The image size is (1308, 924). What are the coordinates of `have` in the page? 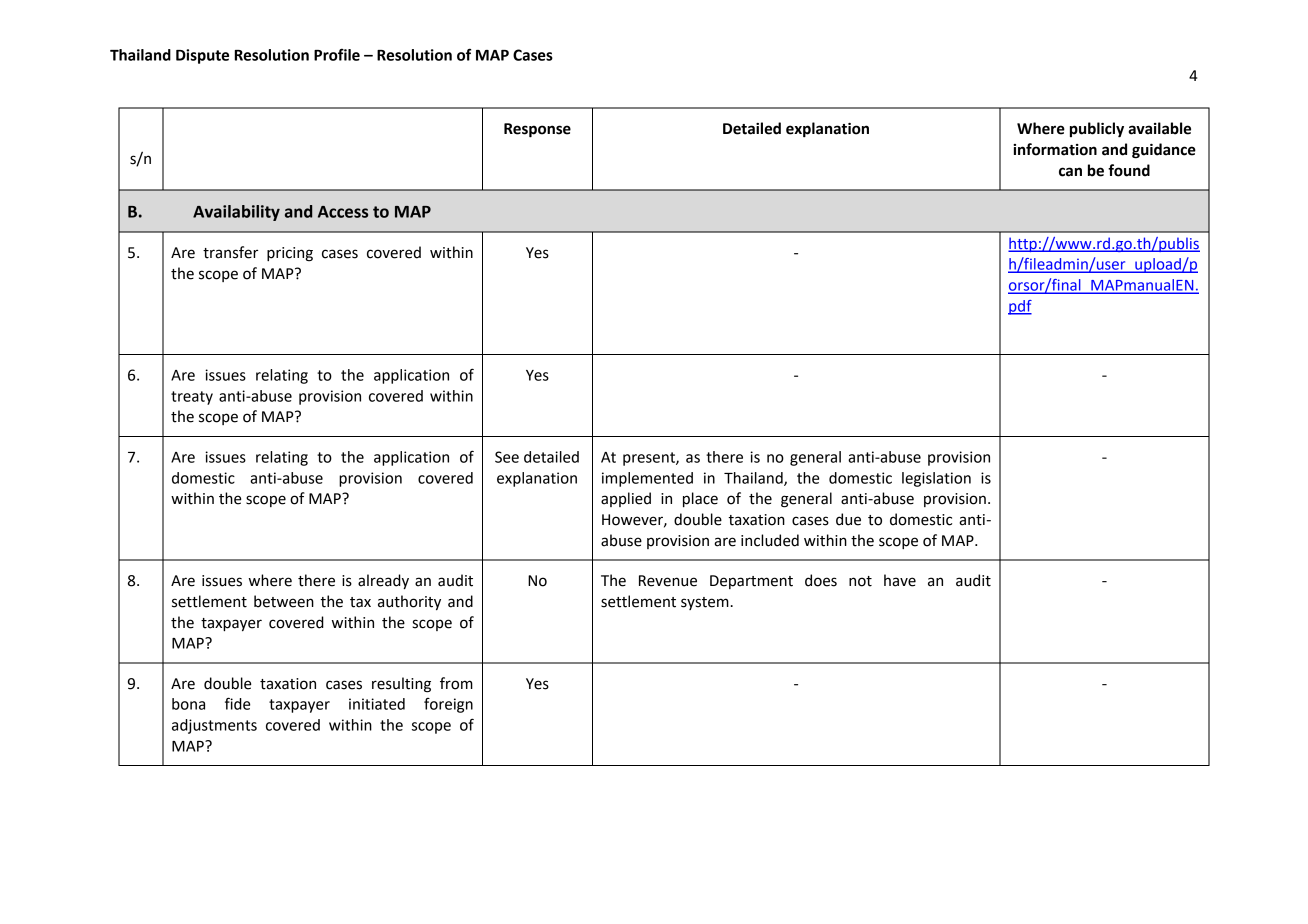 It's located at (900, 580).
